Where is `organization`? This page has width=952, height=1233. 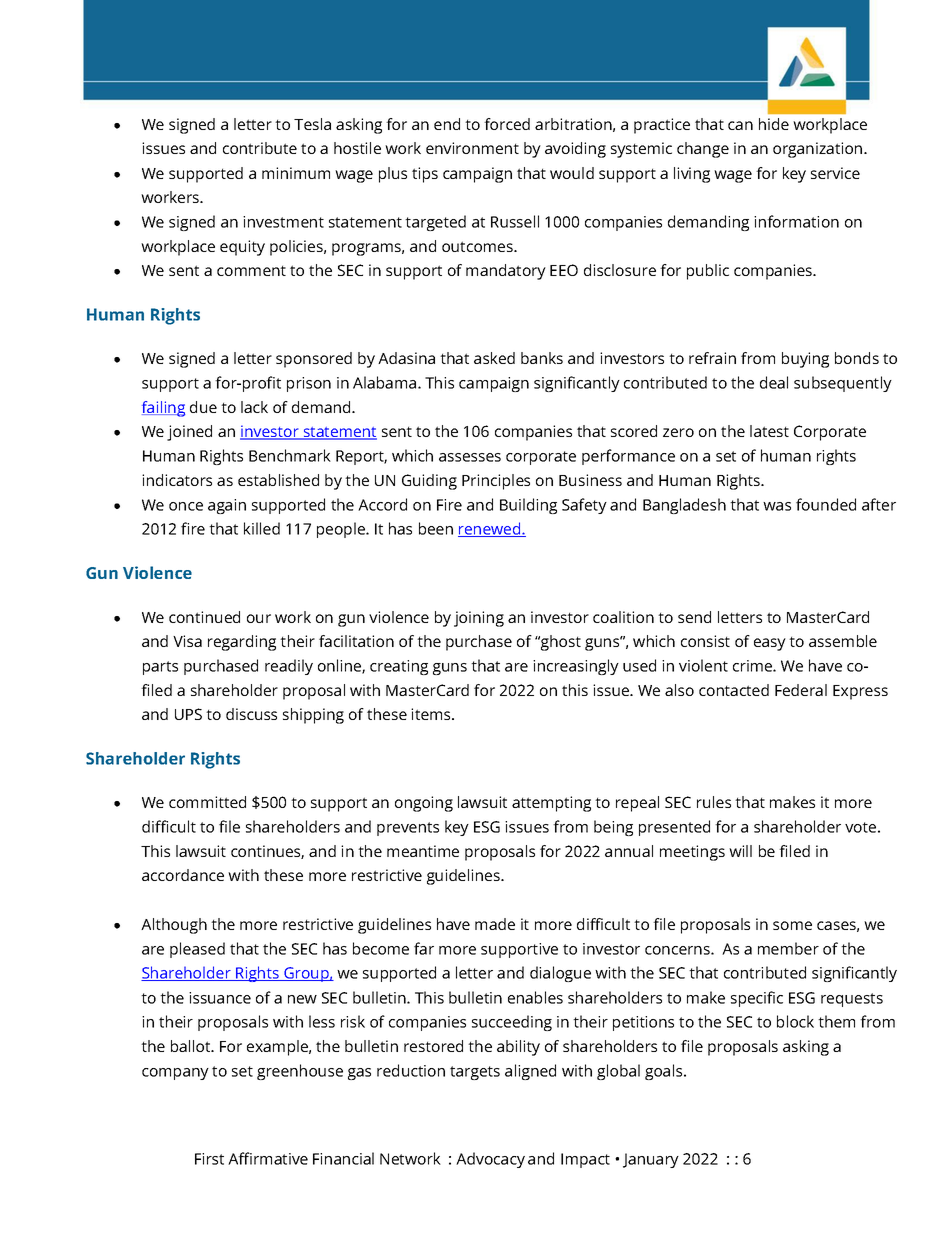 organization is located at coordinates (819, 150).
